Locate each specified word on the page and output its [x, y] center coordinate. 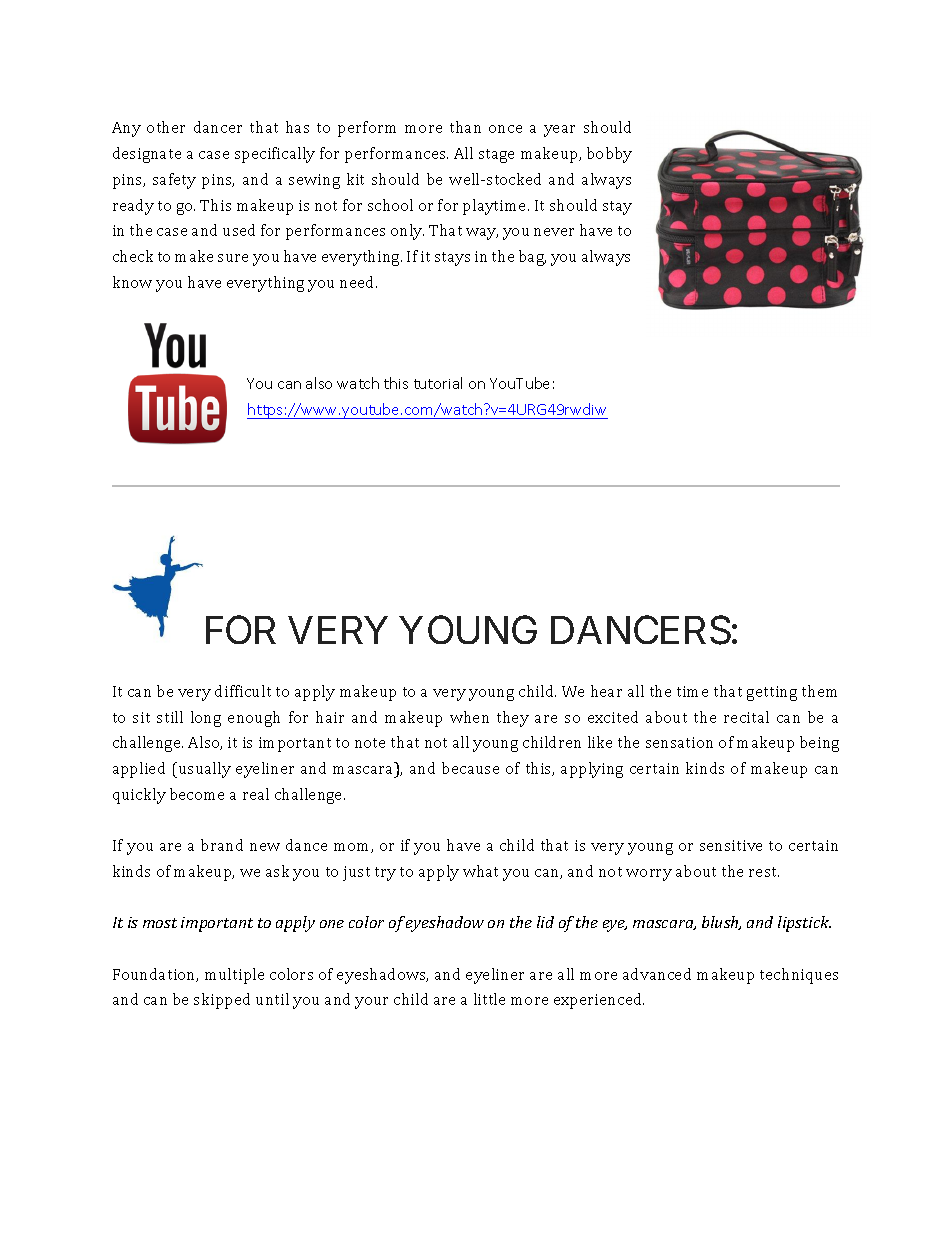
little [489, 999]
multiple [234, 976]
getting [772, 693]
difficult [243, 691]
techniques [799, 976]
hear [606, 691]
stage [496, 156]
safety [174, 181]
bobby [609, 155]
